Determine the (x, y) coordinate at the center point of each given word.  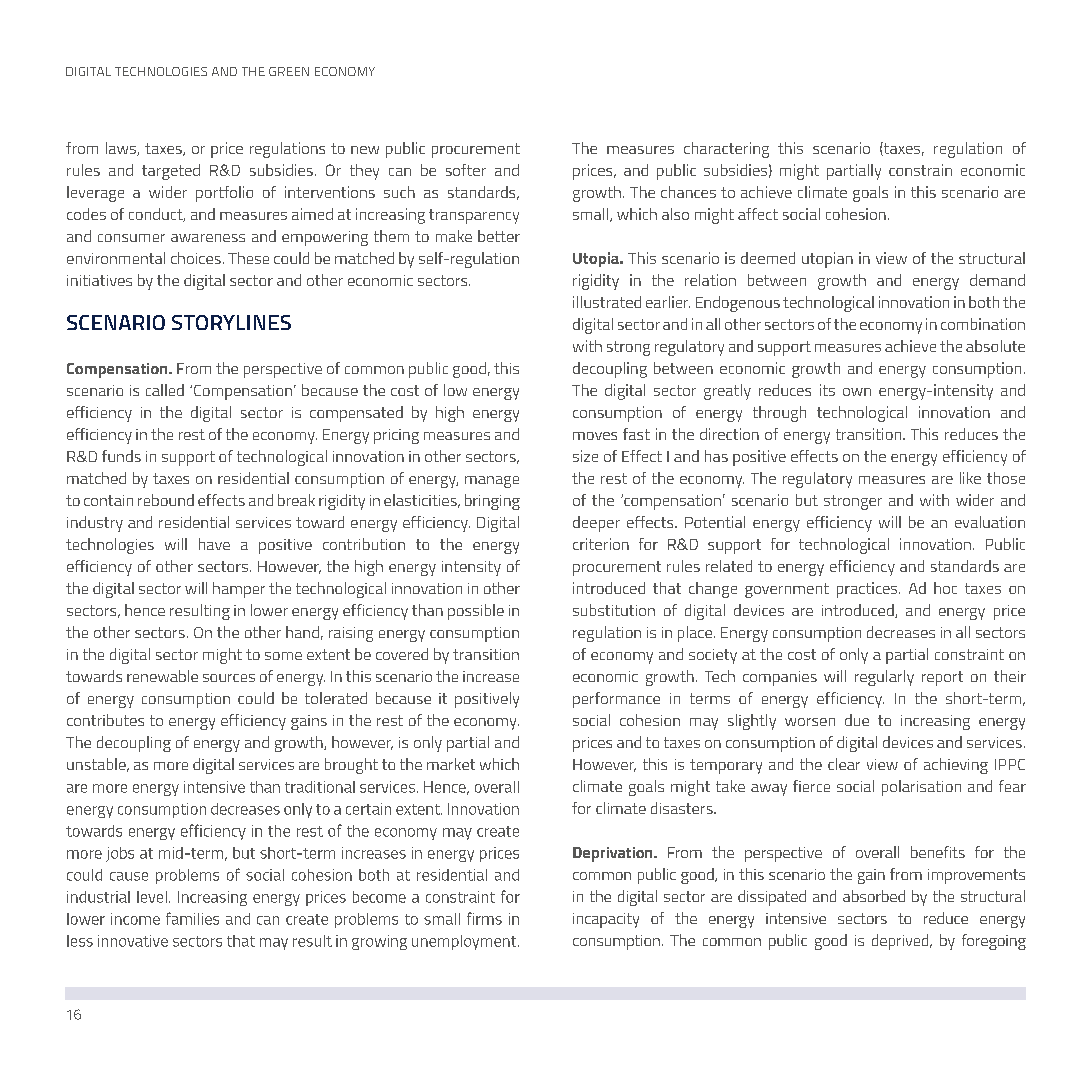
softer (466, 170)
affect (758, 214)
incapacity (606, 920)
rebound (166, 500)
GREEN (289, 71)
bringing (492, 502)
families (192, 918)
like (970, 478)
